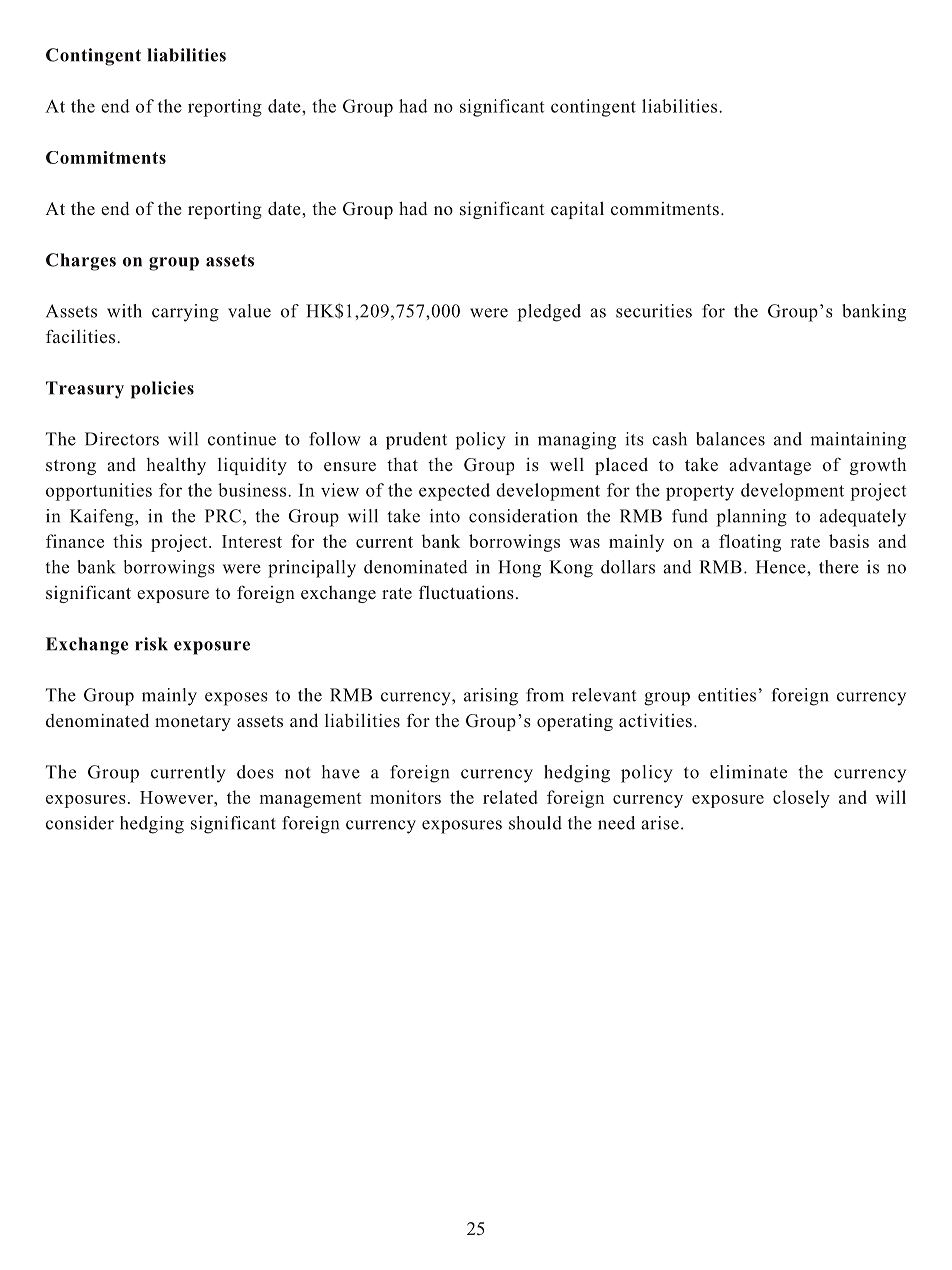 The width and height of the page is (952, 1270). I want to click on pledged, so click(549, 313).
